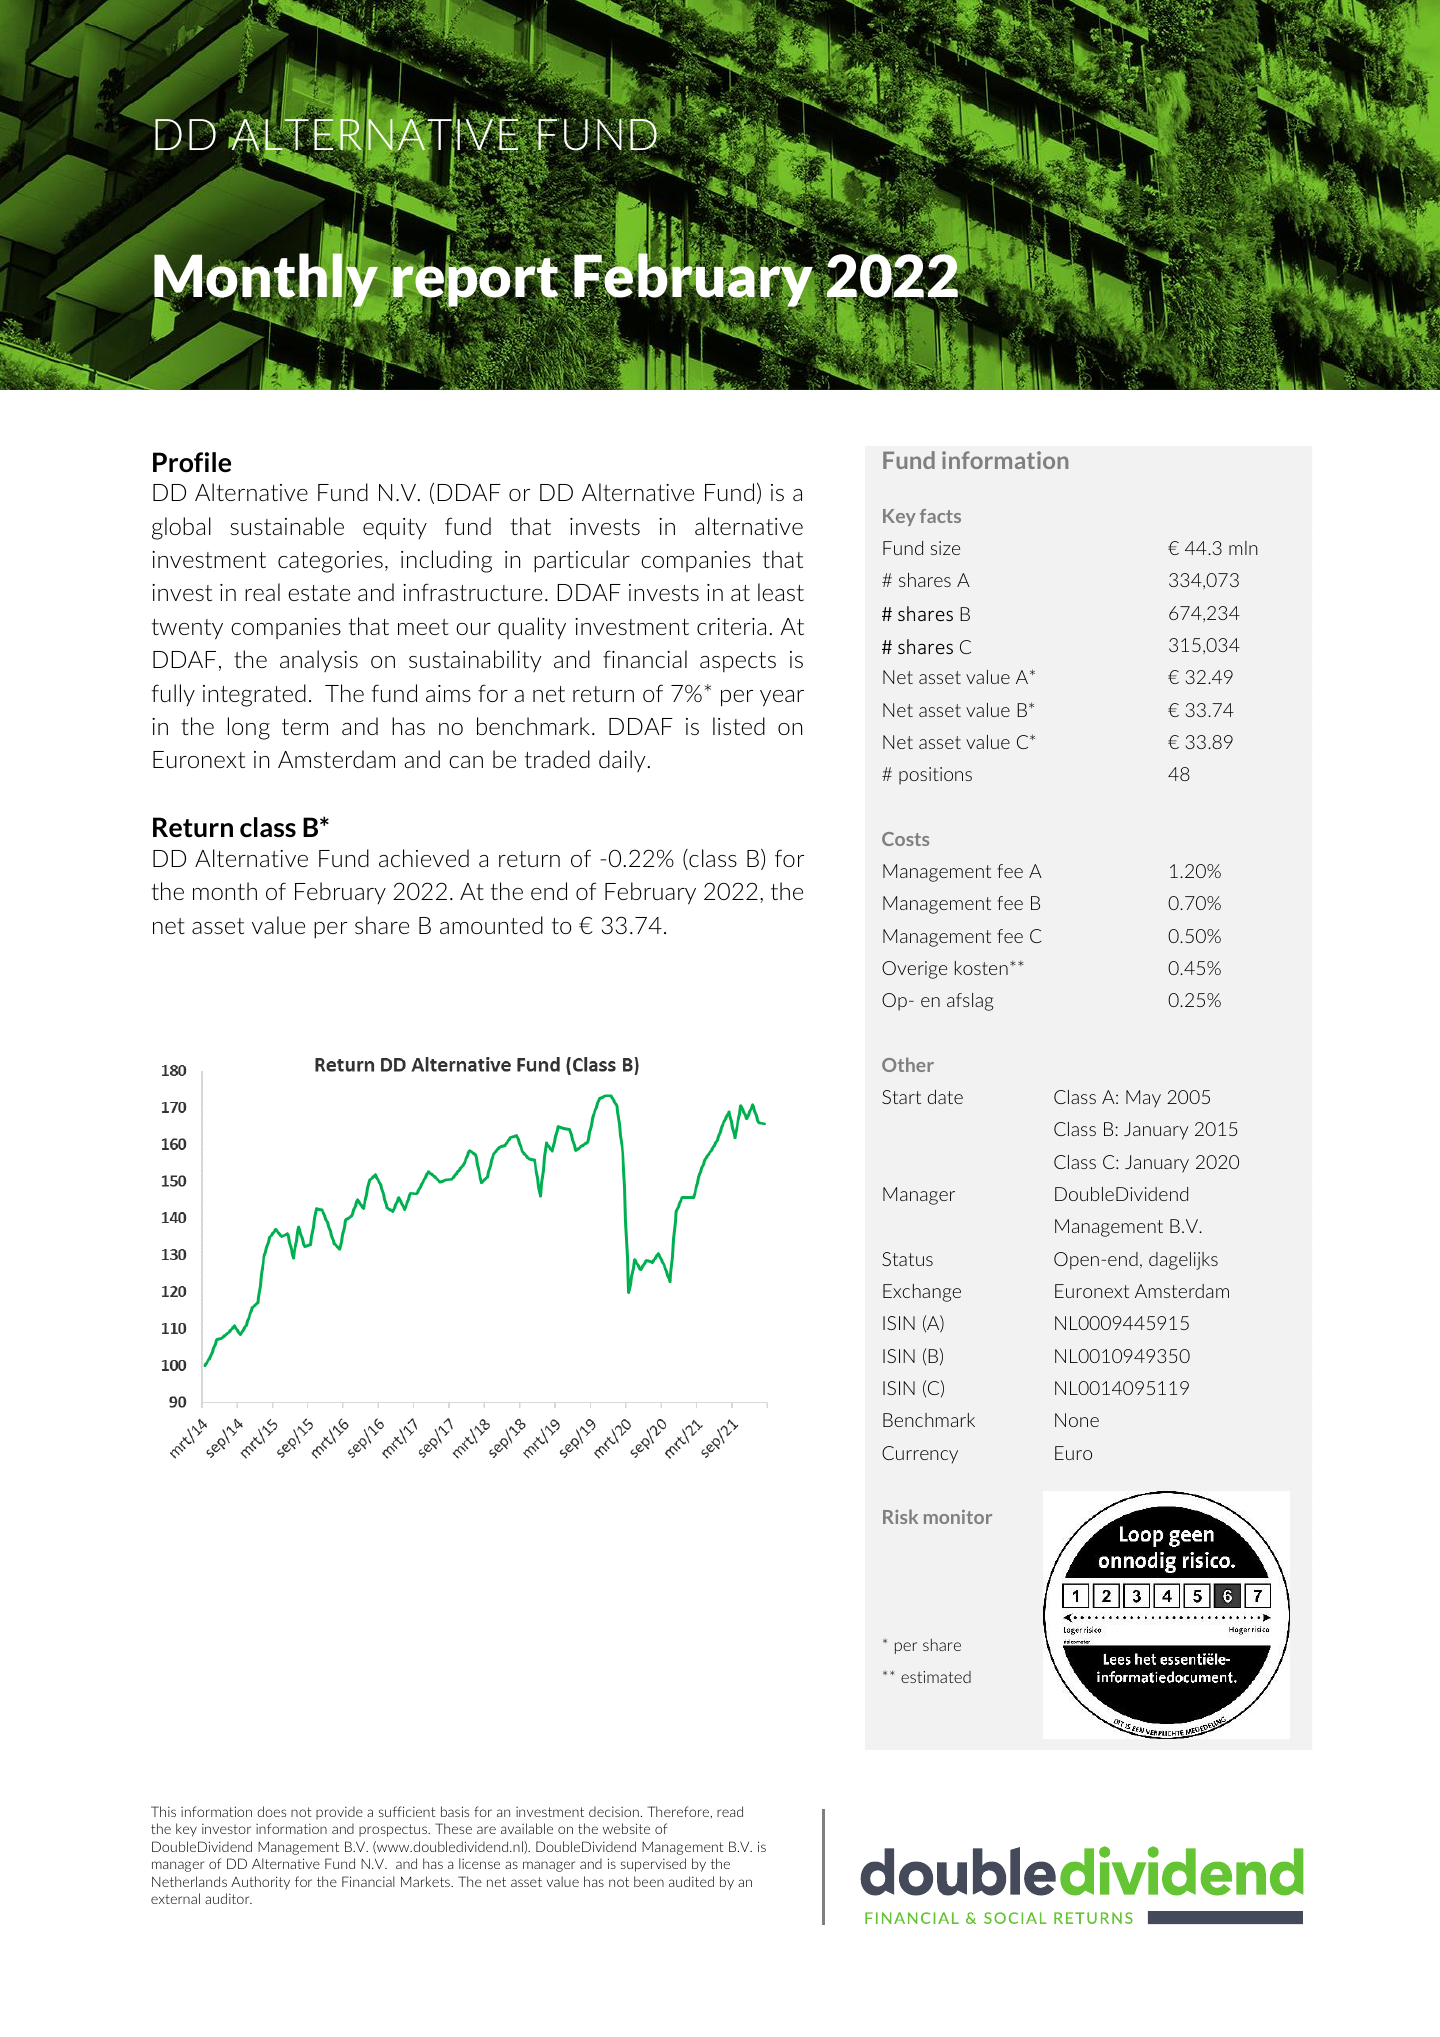 This page has width=1440, height=2037. Describe the element at coordinates (908, 1064) in the page. I see `Other` at that location.
